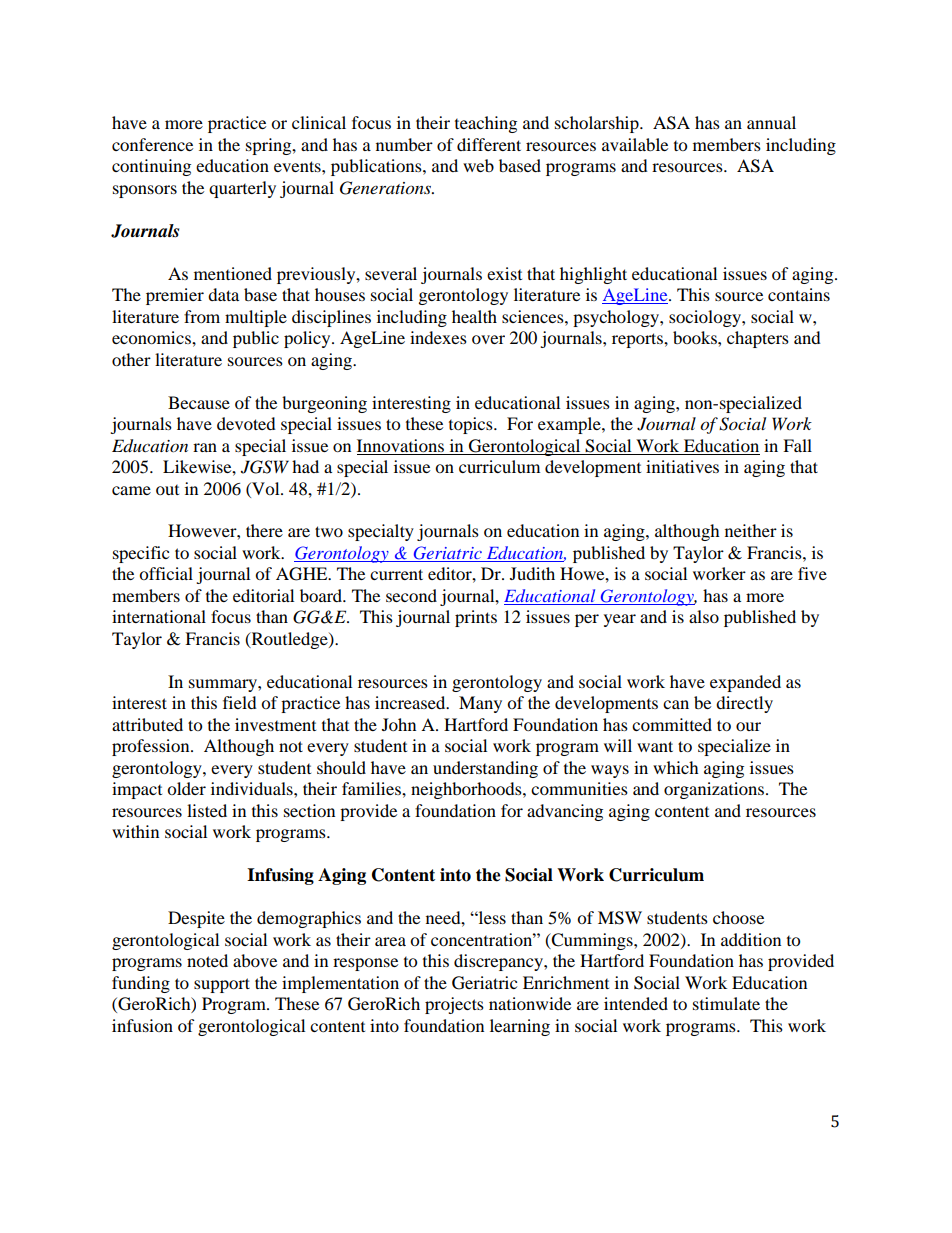 Image resolution: width=952 pixels, height=1233 pixels. What do you see at coordinates (152, 144) in the image?
I see `conference` at bounding box center [152, 144].
